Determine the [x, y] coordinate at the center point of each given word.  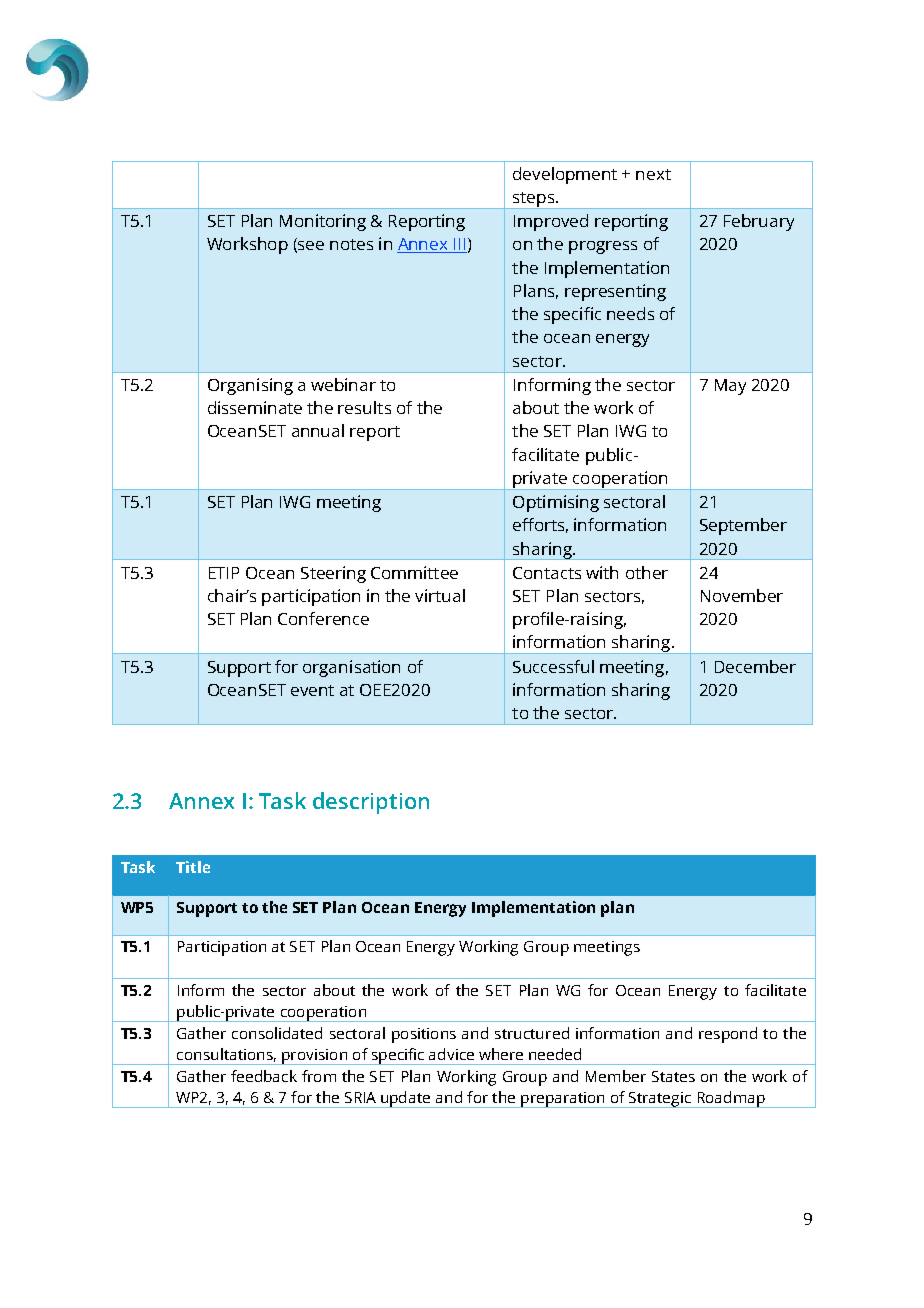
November [742, 595]
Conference [323, 618]
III [459, 245]
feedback [264, 1076]
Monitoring [323, 222]
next [653, 174]
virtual [440, 595]
